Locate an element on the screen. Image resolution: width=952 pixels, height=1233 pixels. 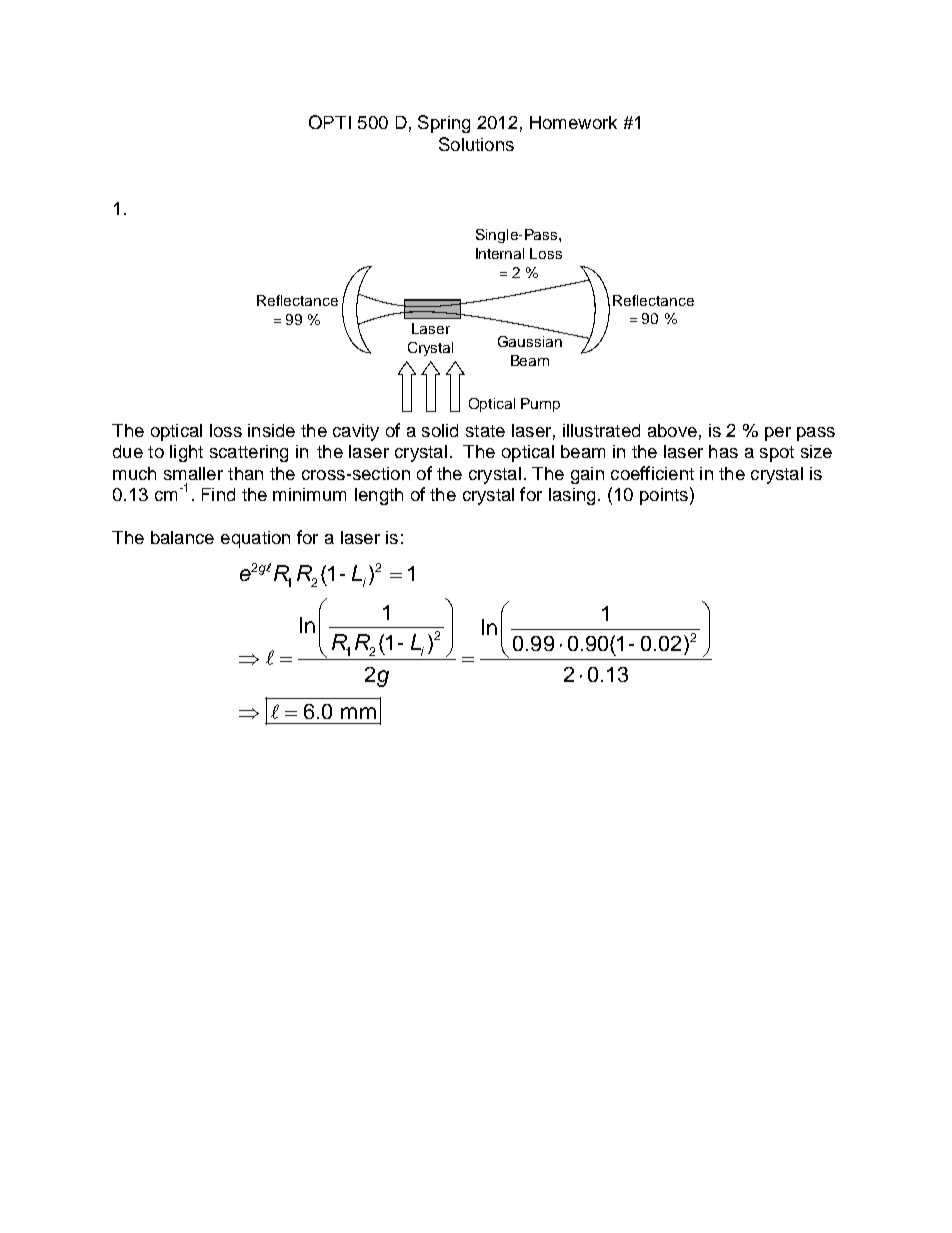
above is located at coordinates (672, 430).
